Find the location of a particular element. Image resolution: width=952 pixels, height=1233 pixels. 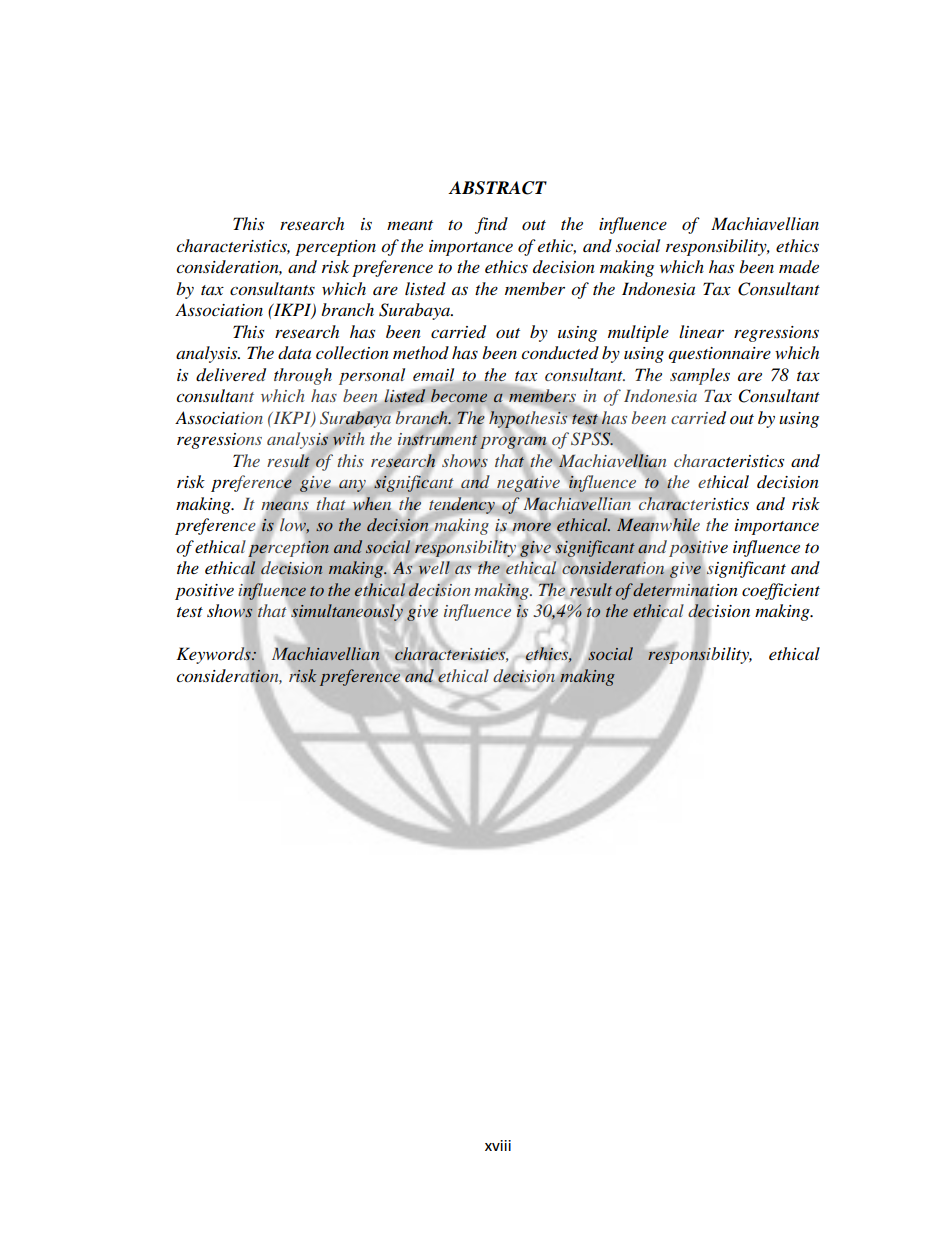

program is located at coordinates (513, 443).
